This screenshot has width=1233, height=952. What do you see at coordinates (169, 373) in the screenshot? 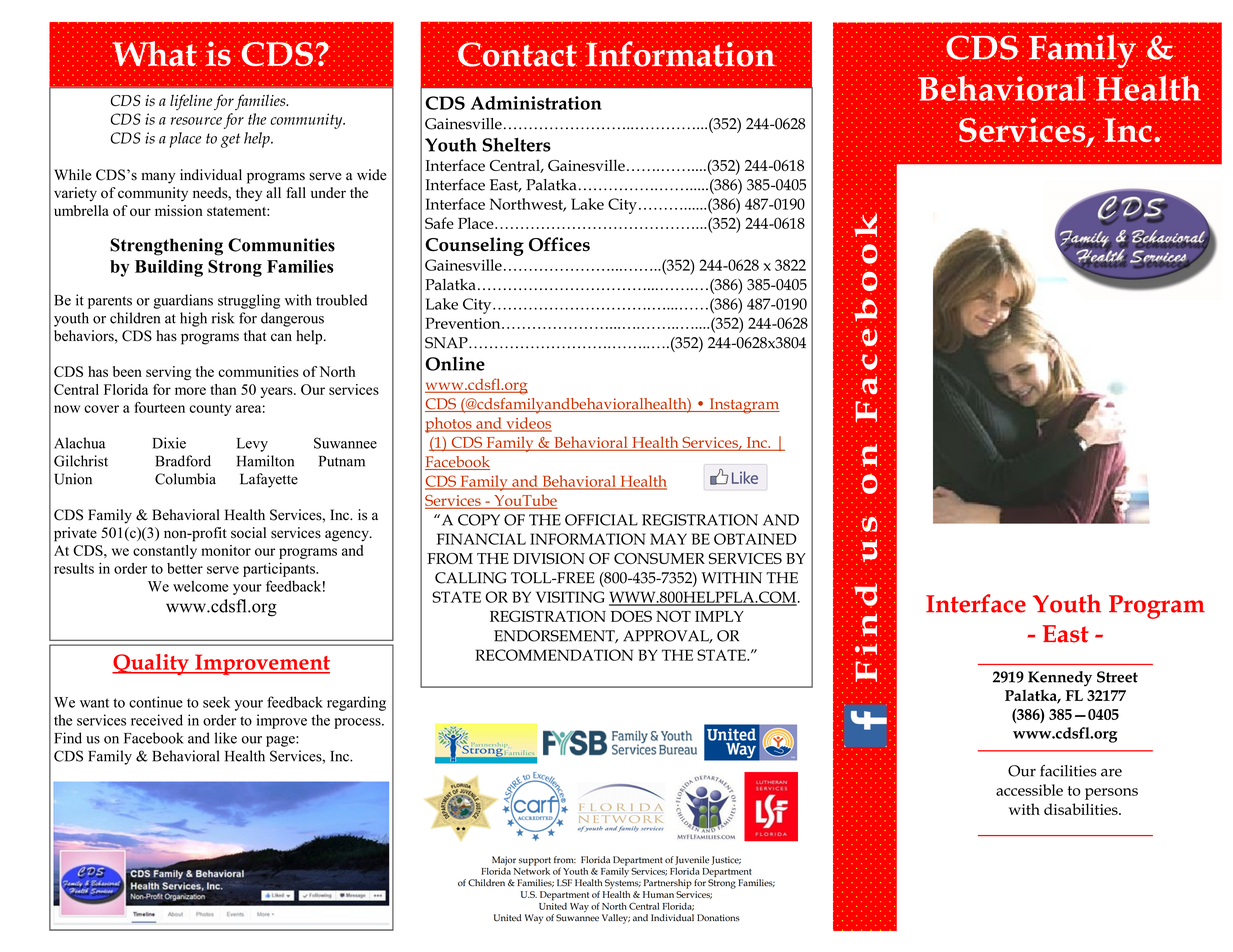
I see `serving` at bounding box center [169, 373].
